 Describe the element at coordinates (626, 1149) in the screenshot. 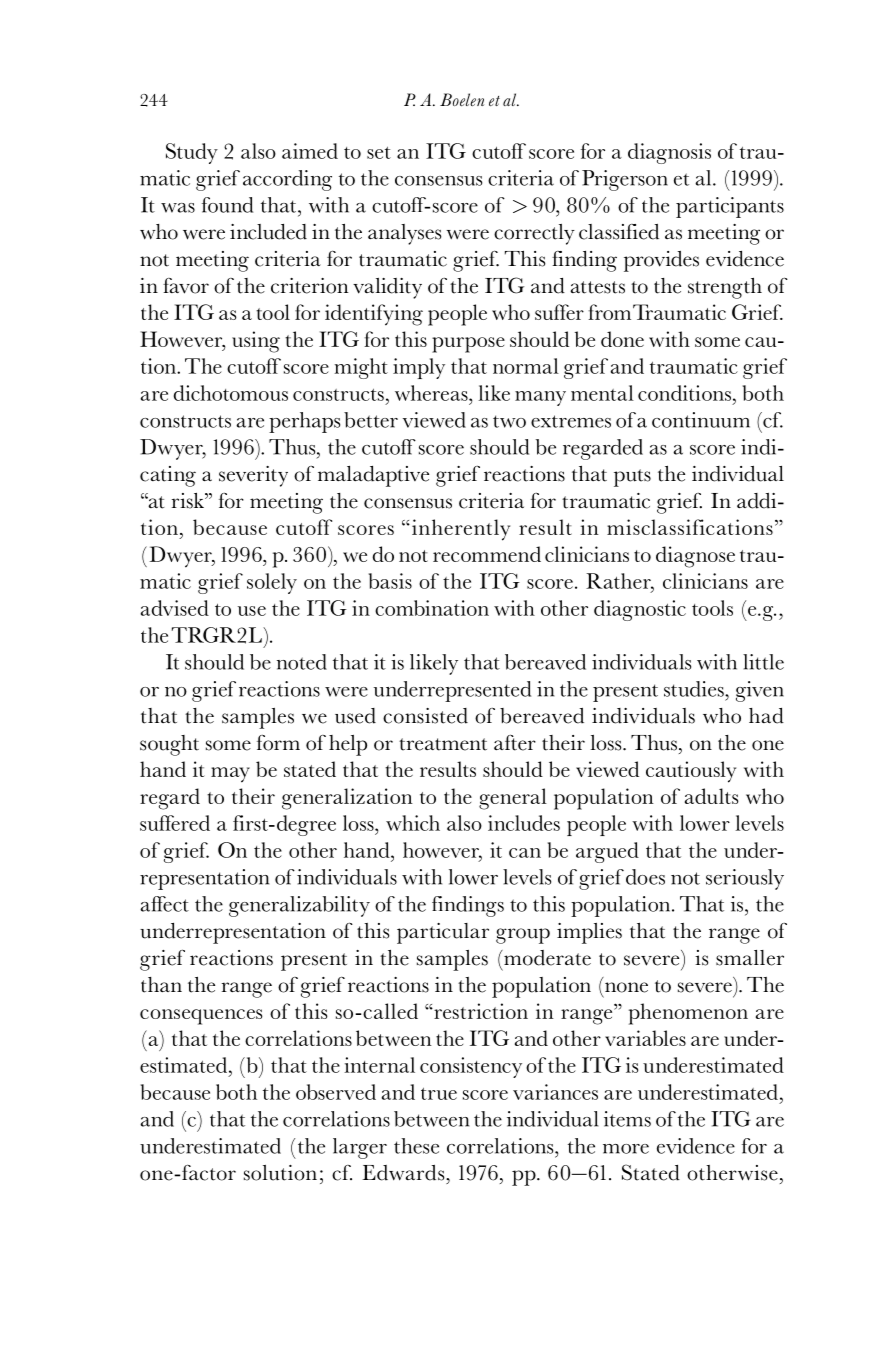

I see `more` at that location.
